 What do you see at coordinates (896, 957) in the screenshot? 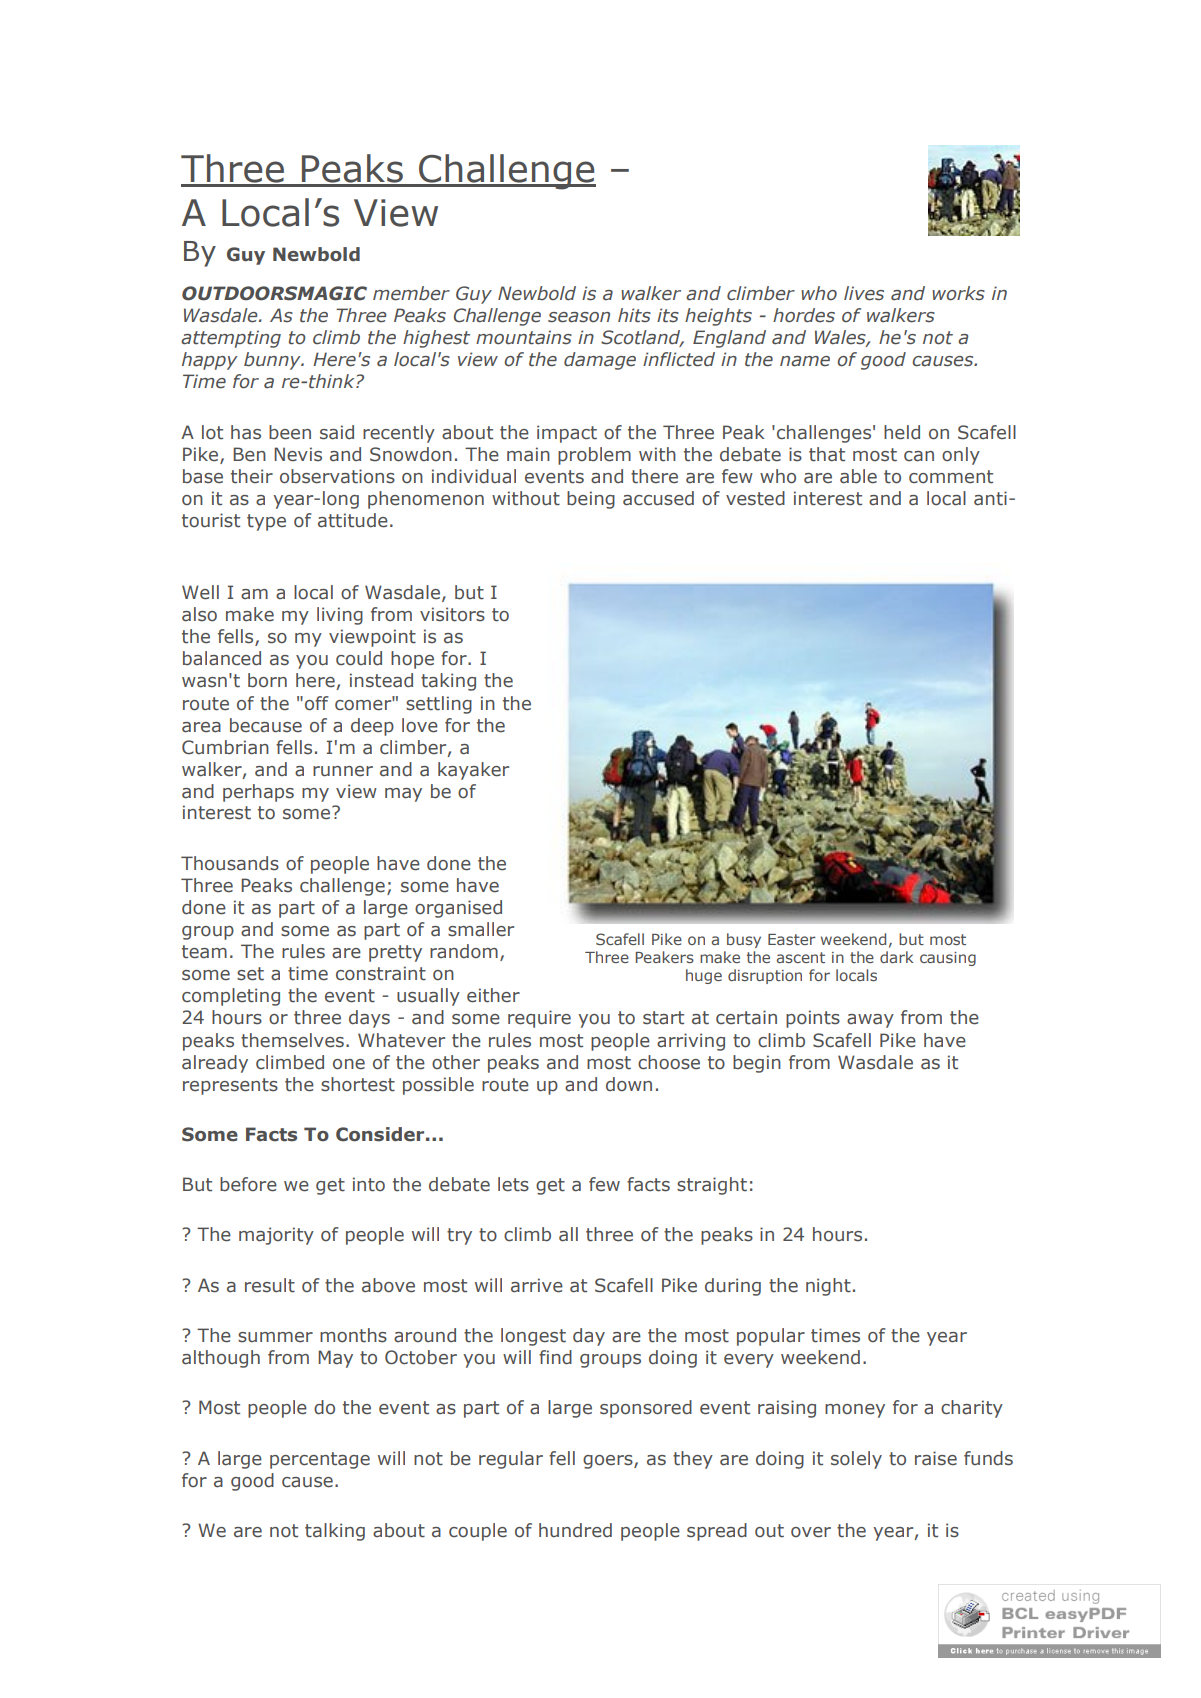
I see `dark` at bounding box center [896, 957].
